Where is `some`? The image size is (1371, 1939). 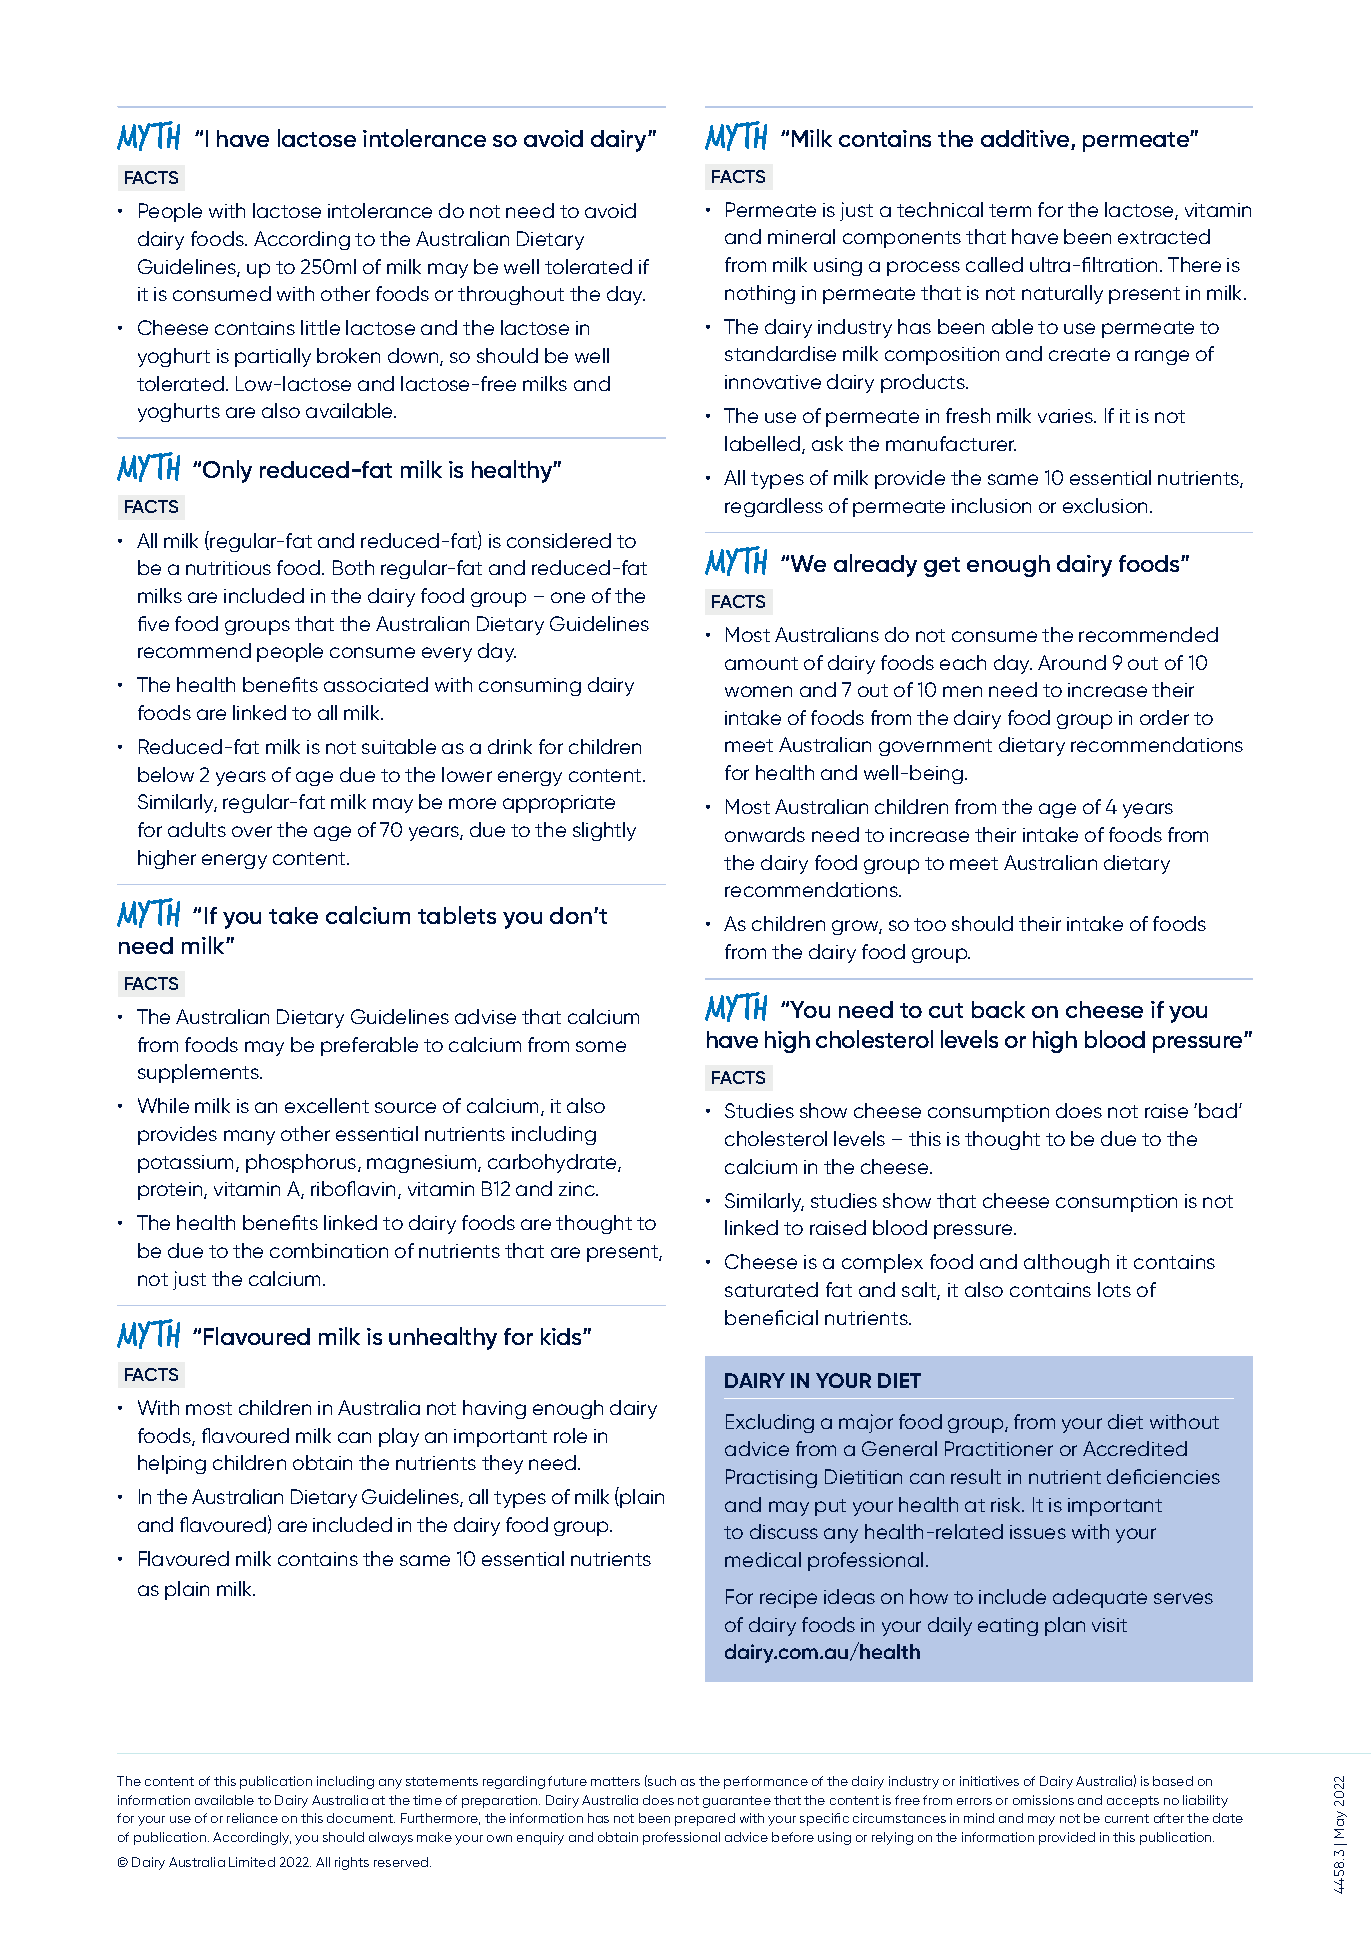 some is located at coordinates (601, 1046).
